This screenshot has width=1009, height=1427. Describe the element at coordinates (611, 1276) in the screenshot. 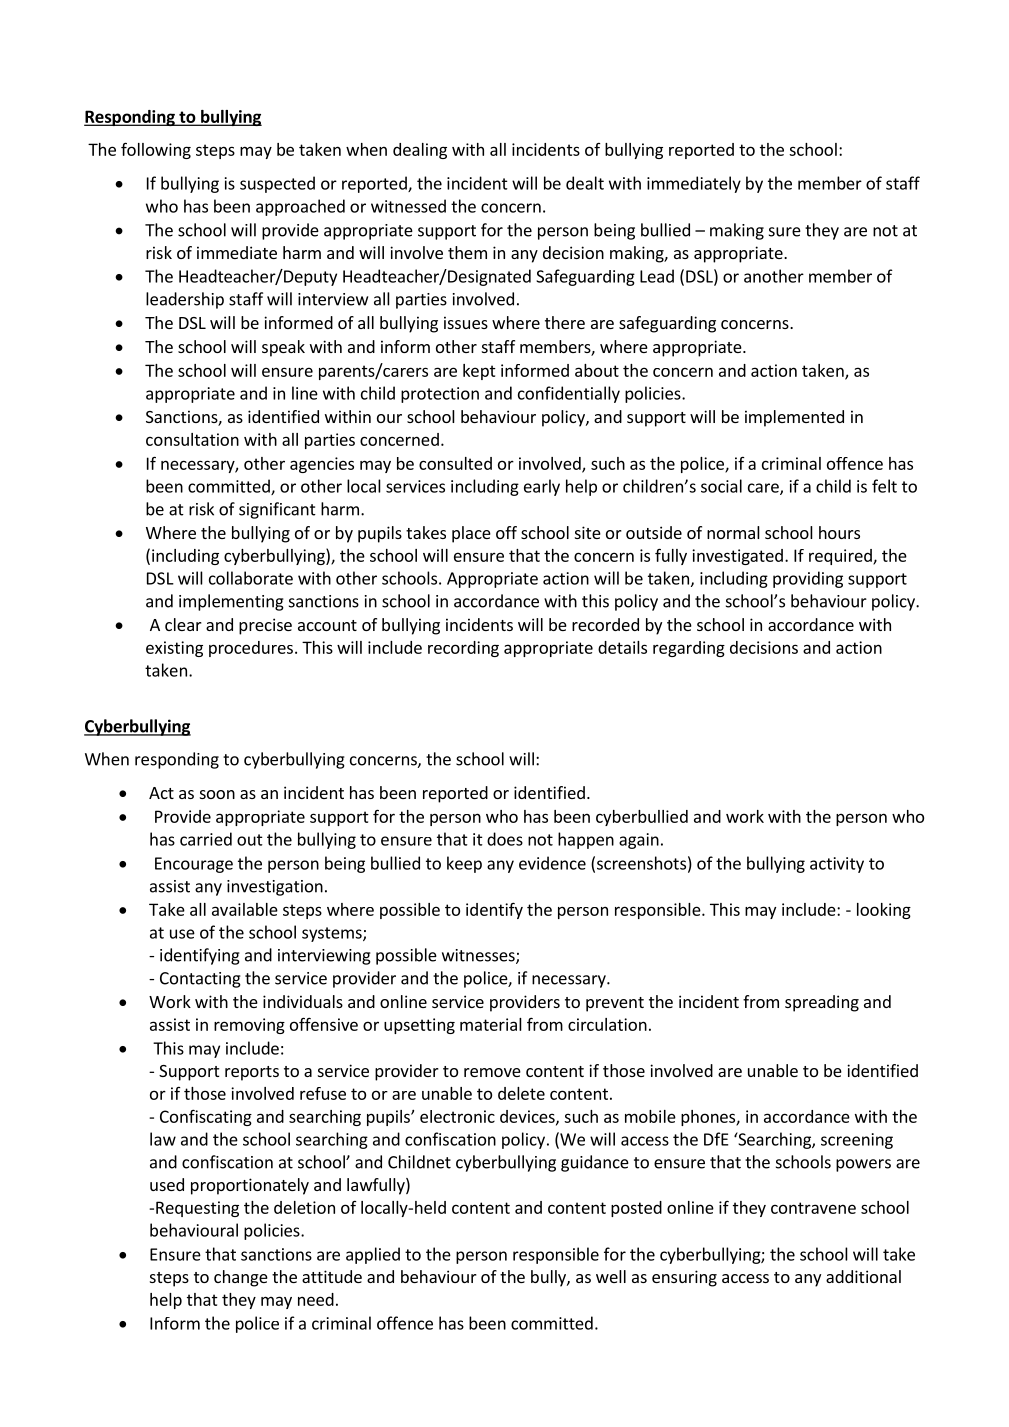

I see `well` at that location.
